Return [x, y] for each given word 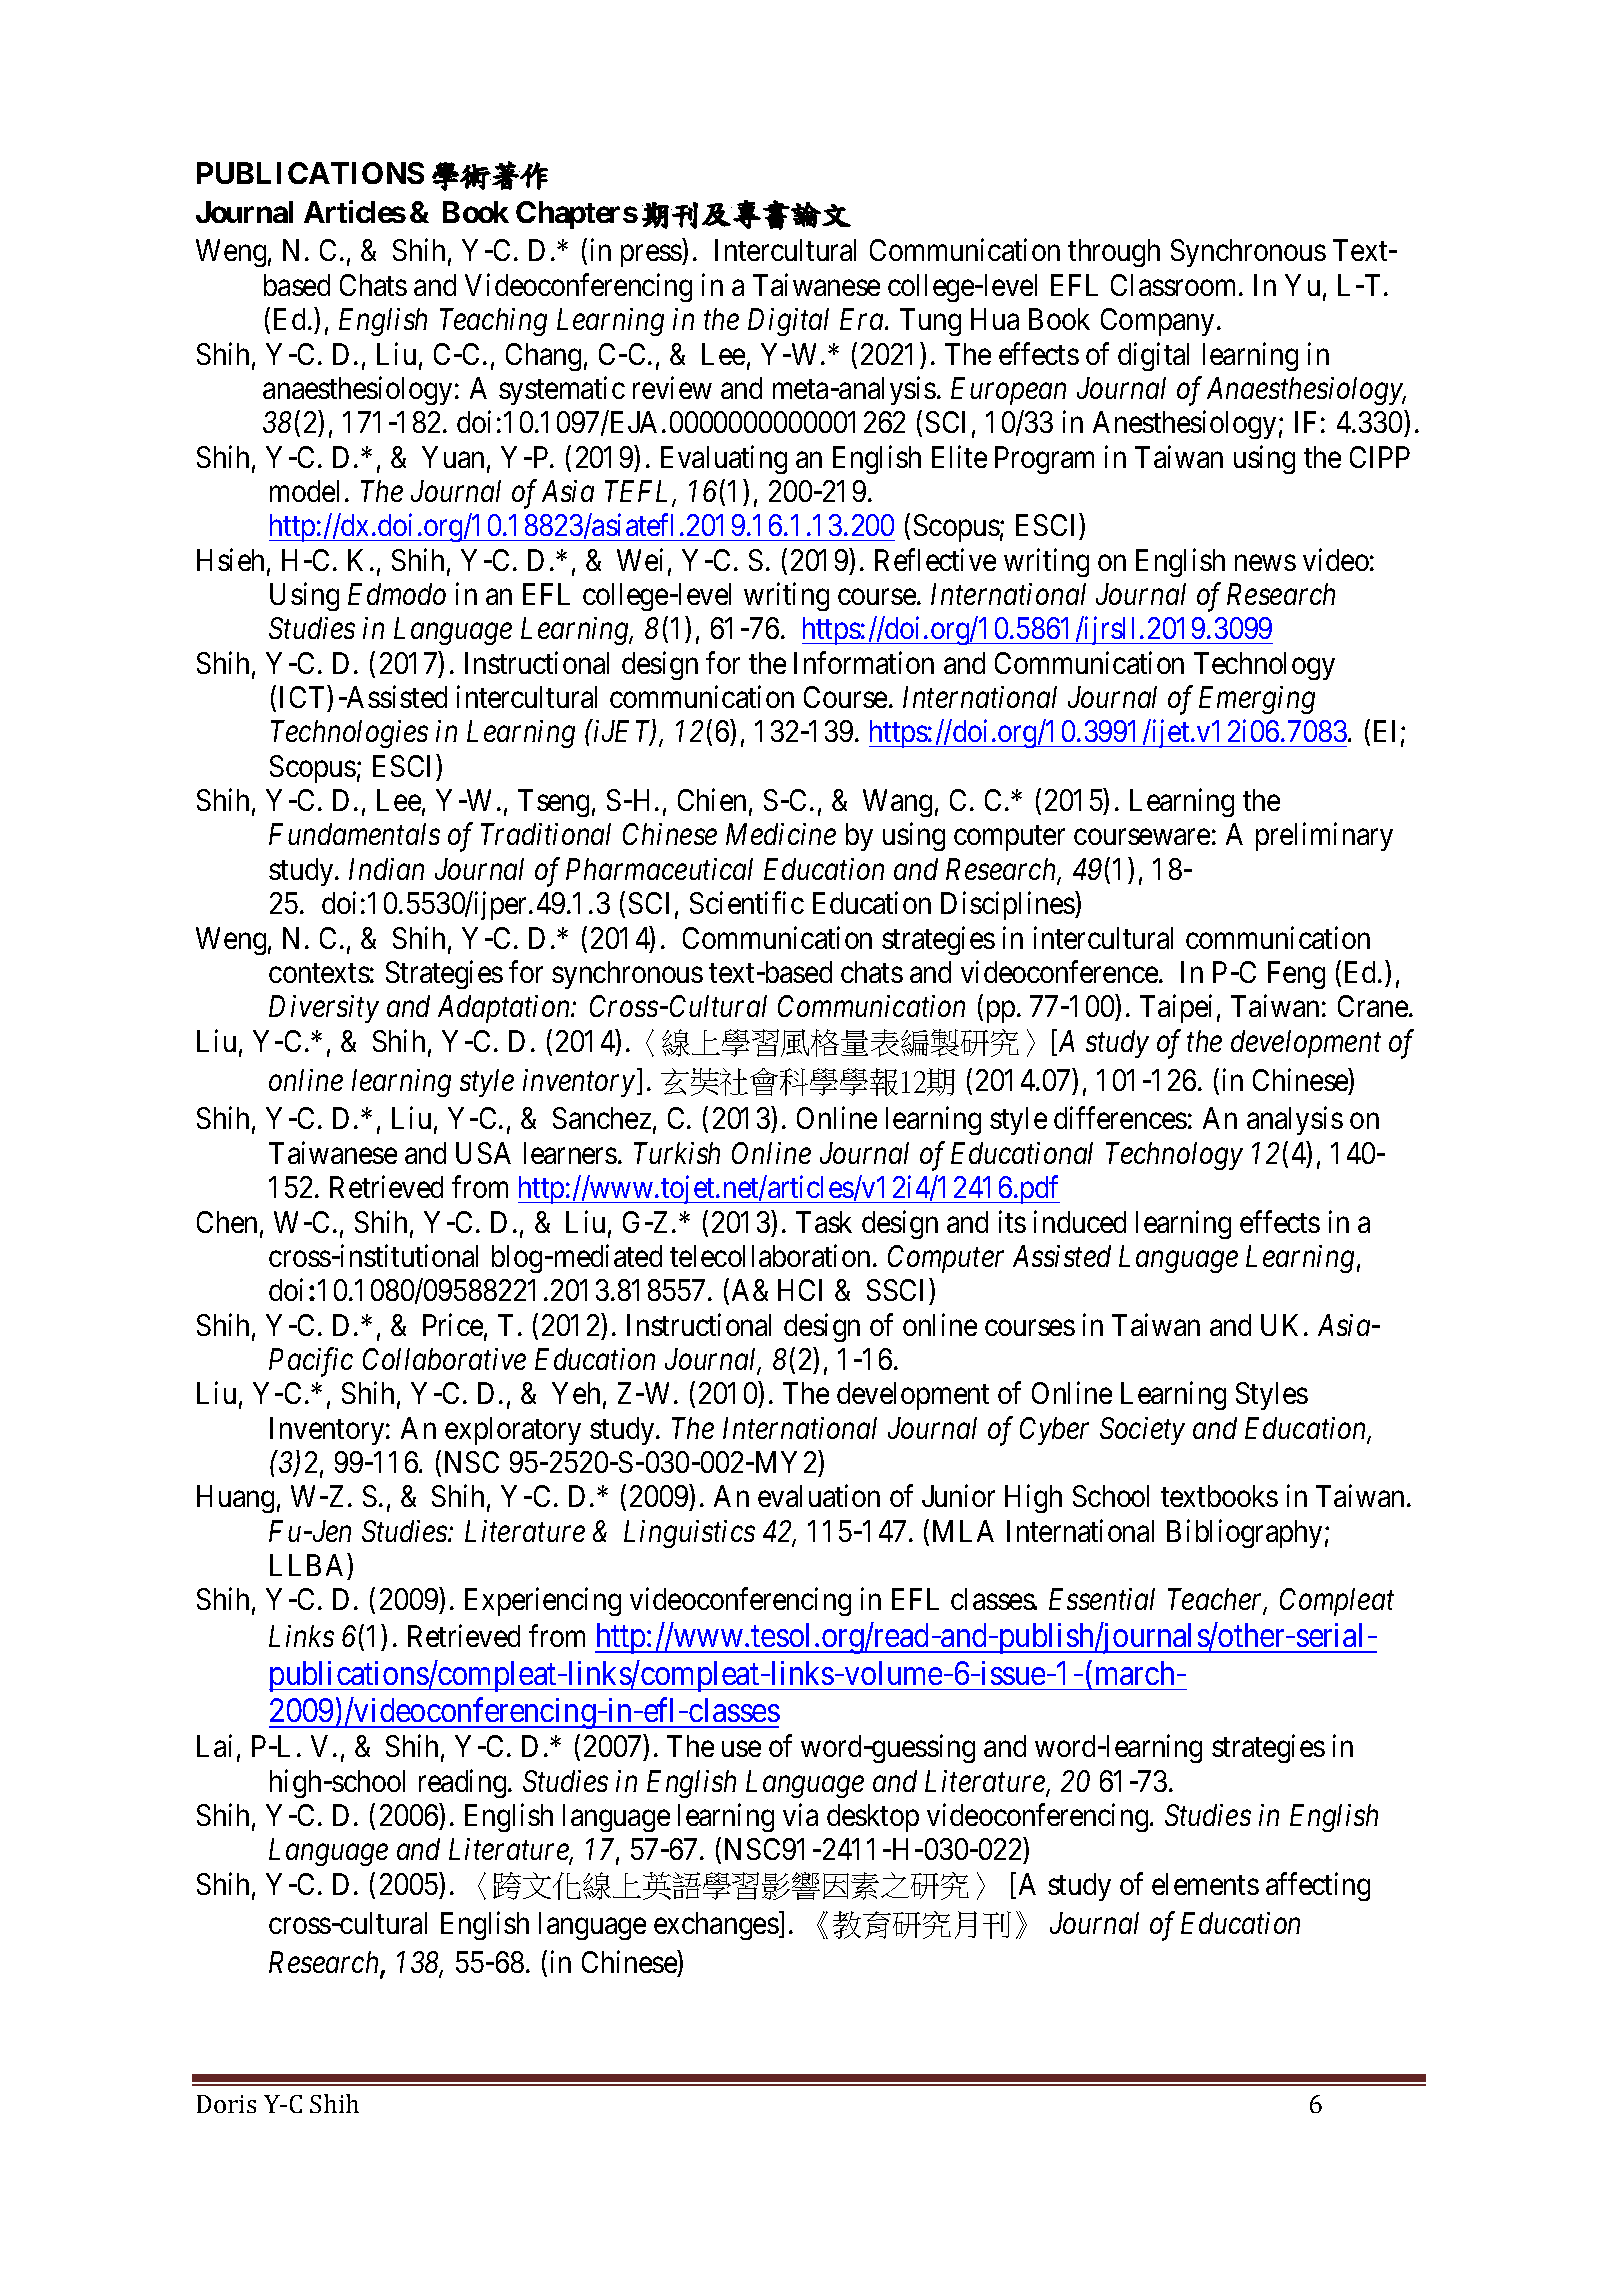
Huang [235, 1499]
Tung [930, 322]
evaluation [819, 1496]
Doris [226, 2104]
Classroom [1175, 285]
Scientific [747, 903]
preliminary [1324, 837]
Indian [386, 869]
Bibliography [1244, 1533]
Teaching [493, 322]
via [800, 1814]
